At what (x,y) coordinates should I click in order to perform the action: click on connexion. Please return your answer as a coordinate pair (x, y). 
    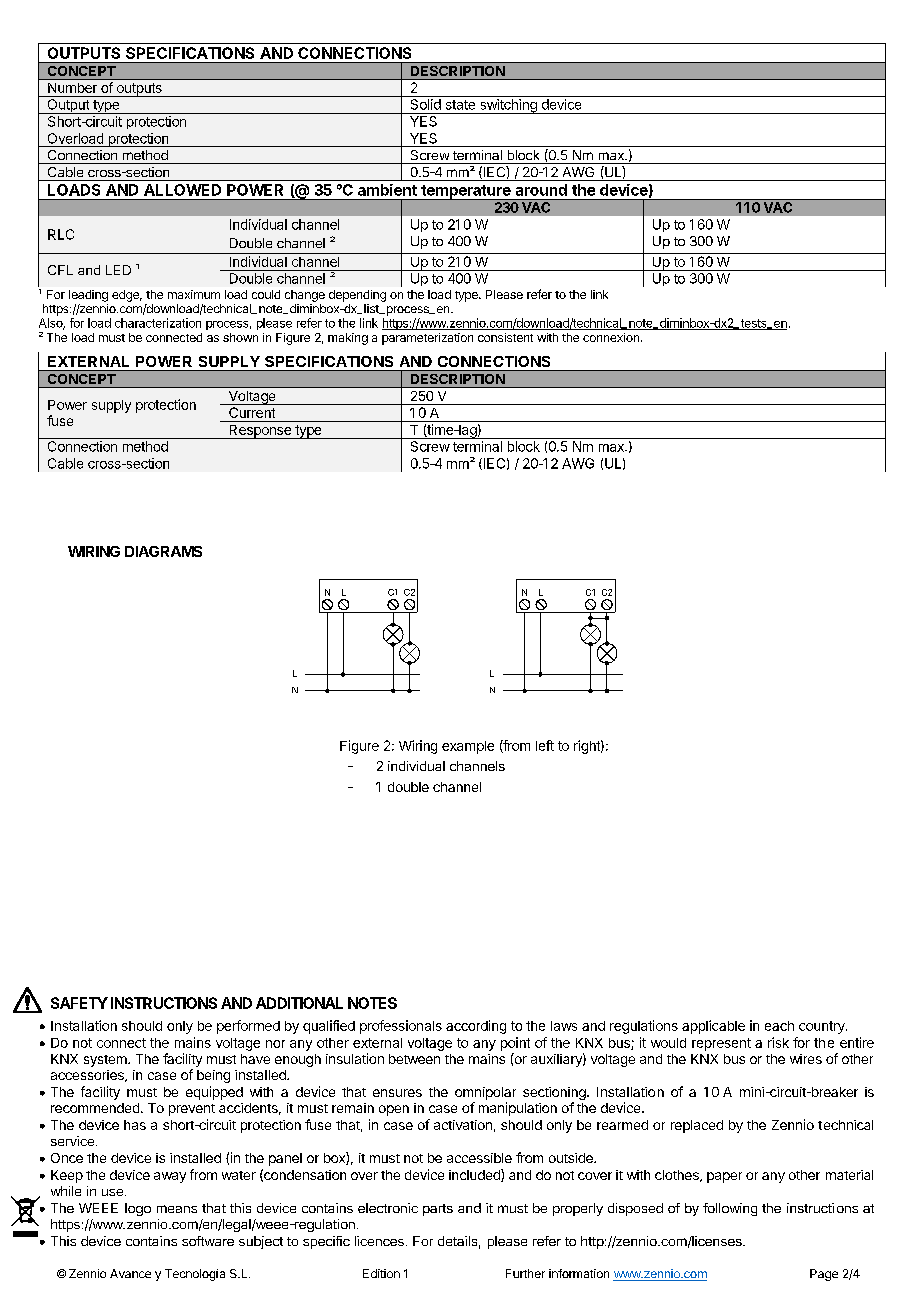
    Looking at the image, I should click on (611, 337).
